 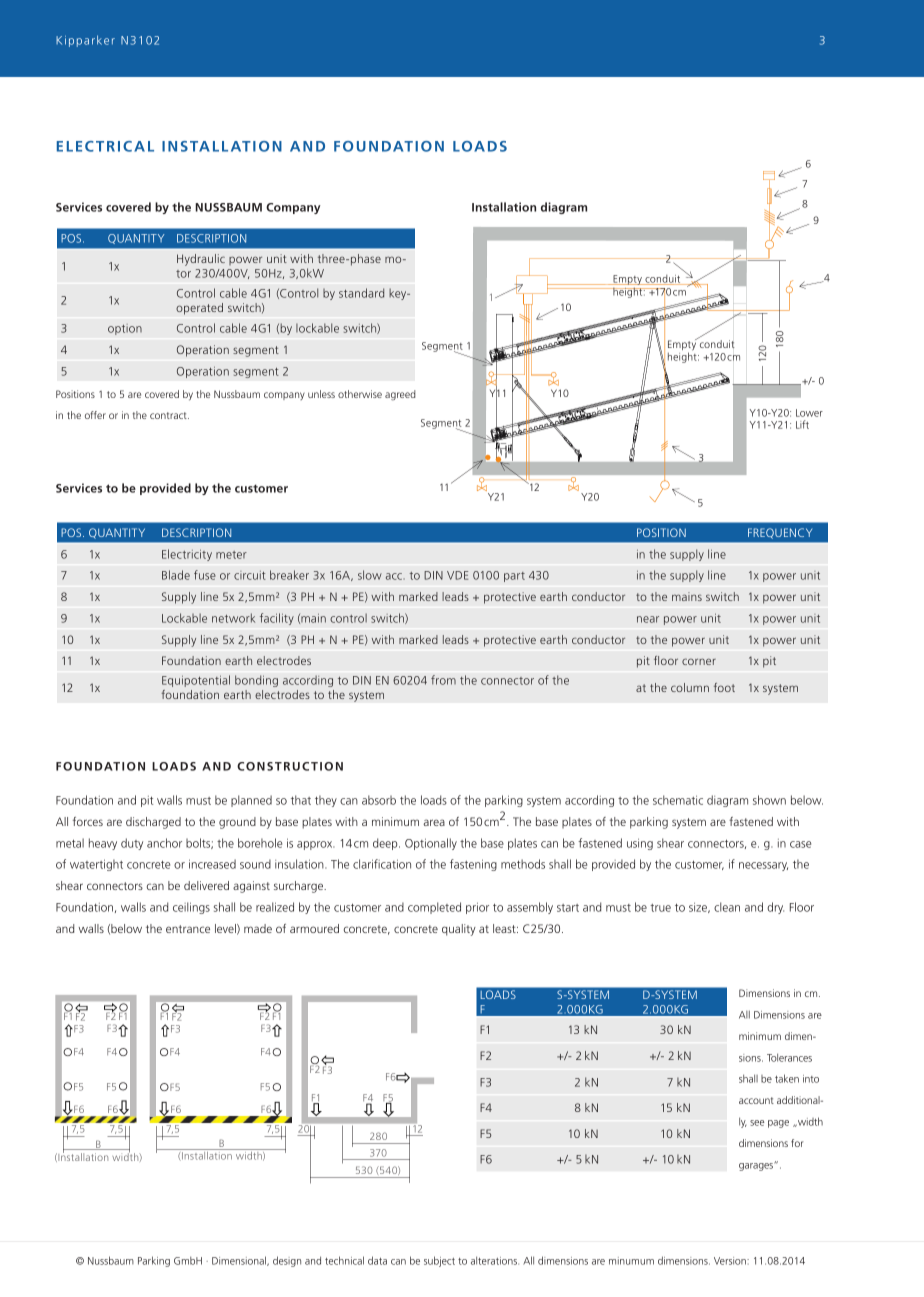 I want to click on absorb, so click(x=379, y=800).
